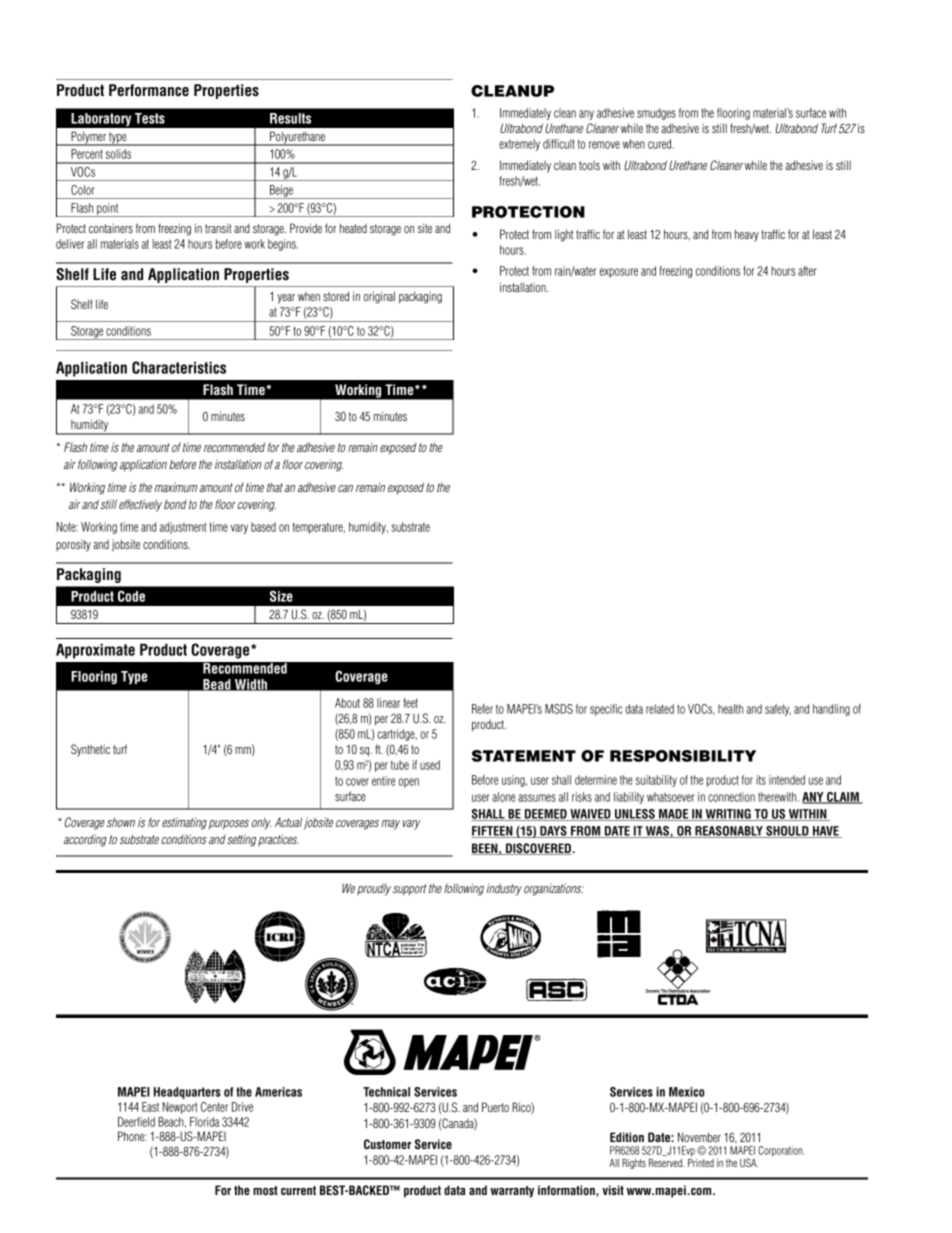 The width and height of the screenshot is (952, 1233). What do you see at coordinates (807, 271) in the screenshot?
I see `after` at bounding box center [807, 271].
